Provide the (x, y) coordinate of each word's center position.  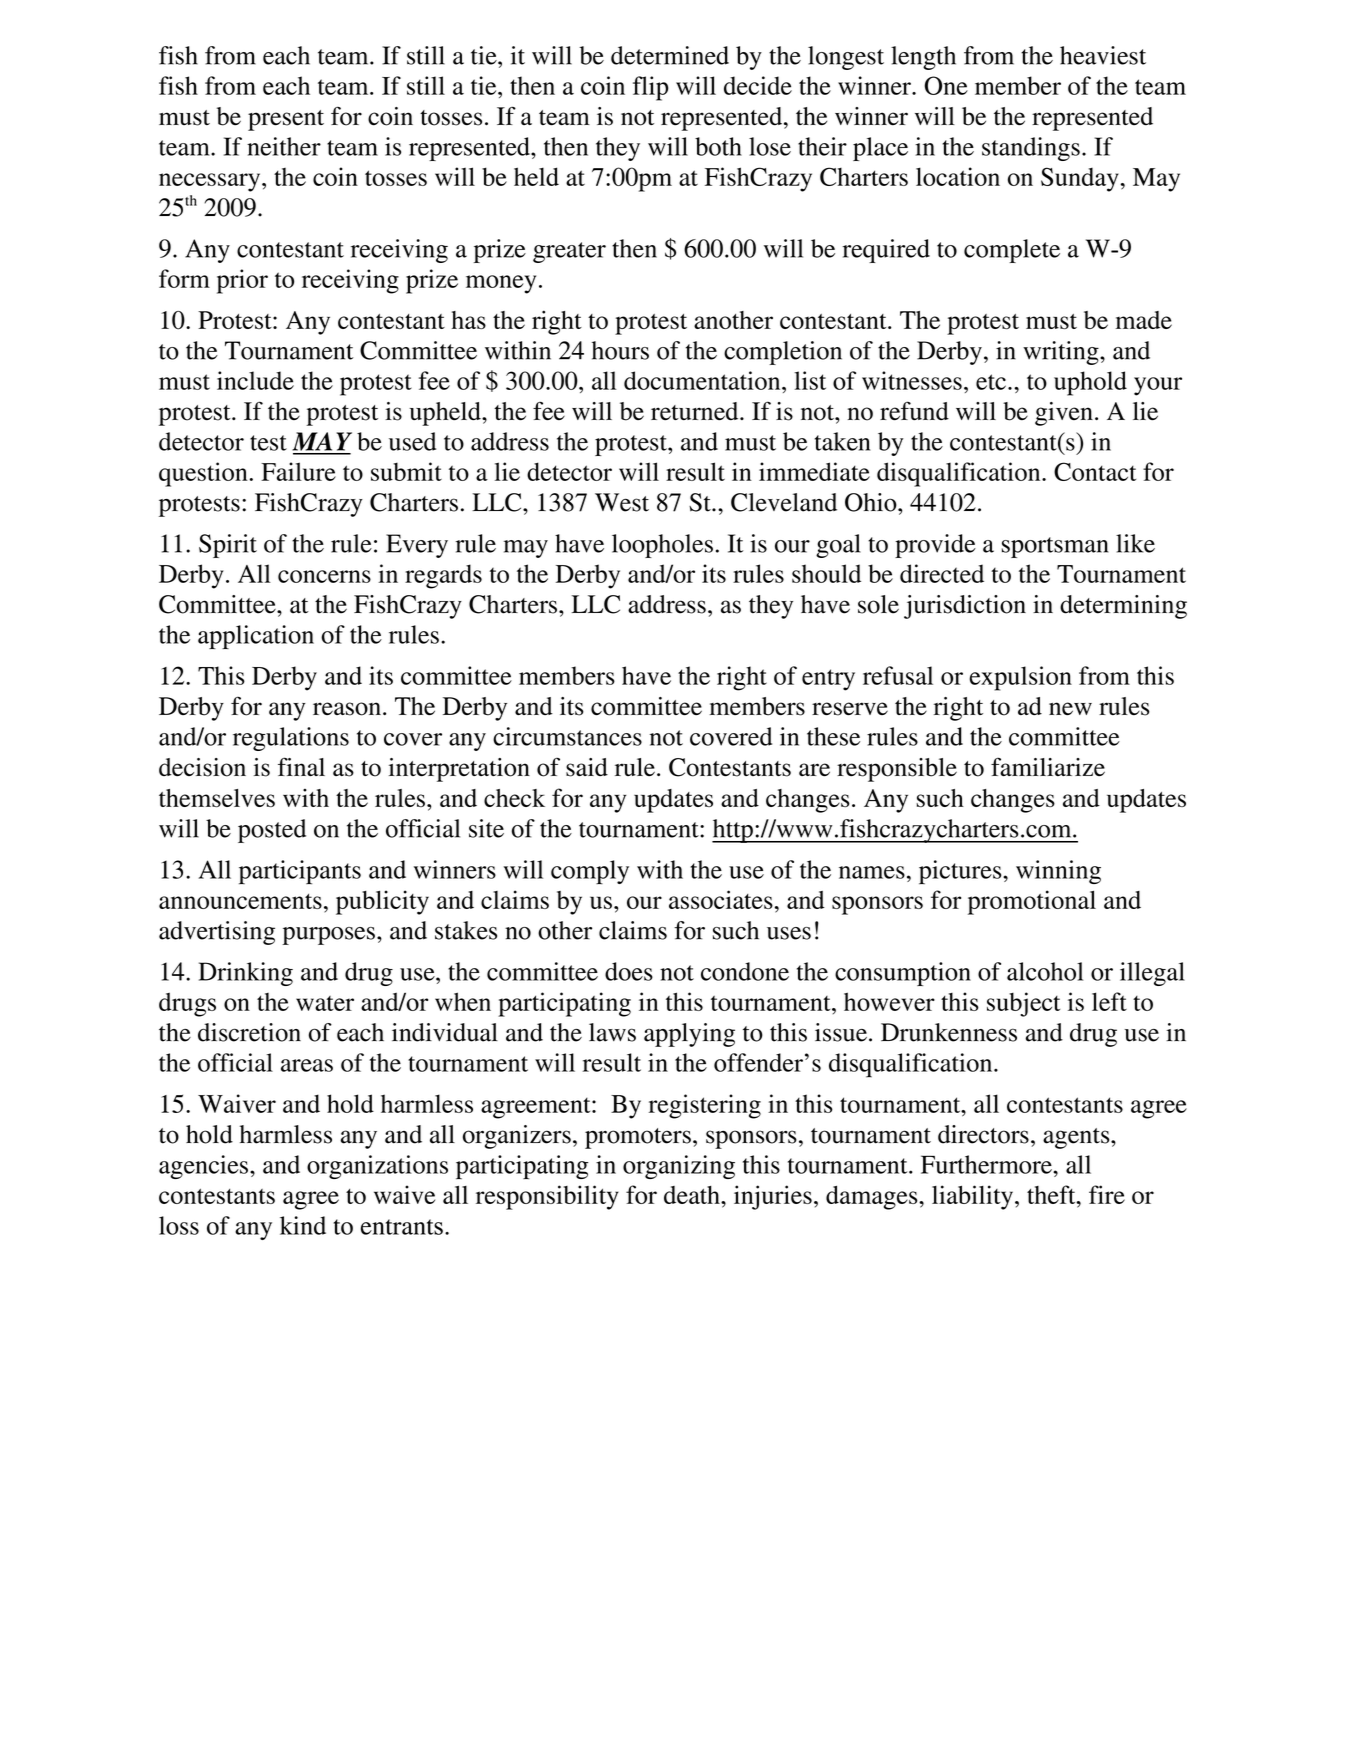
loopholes (662, 546)
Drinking (246, 974)
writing (1062, 353)
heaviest (1103, 55)
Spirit (228, 546)
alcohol (1045, 971)
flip (651, 88)
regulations (291, 739)
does (629, 971)
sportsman (1055, 547)
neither (284, 146)
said (587, 767)
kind (303, 1225)
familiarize (1048, 767)
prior (242, 281)
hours (620, 350)
